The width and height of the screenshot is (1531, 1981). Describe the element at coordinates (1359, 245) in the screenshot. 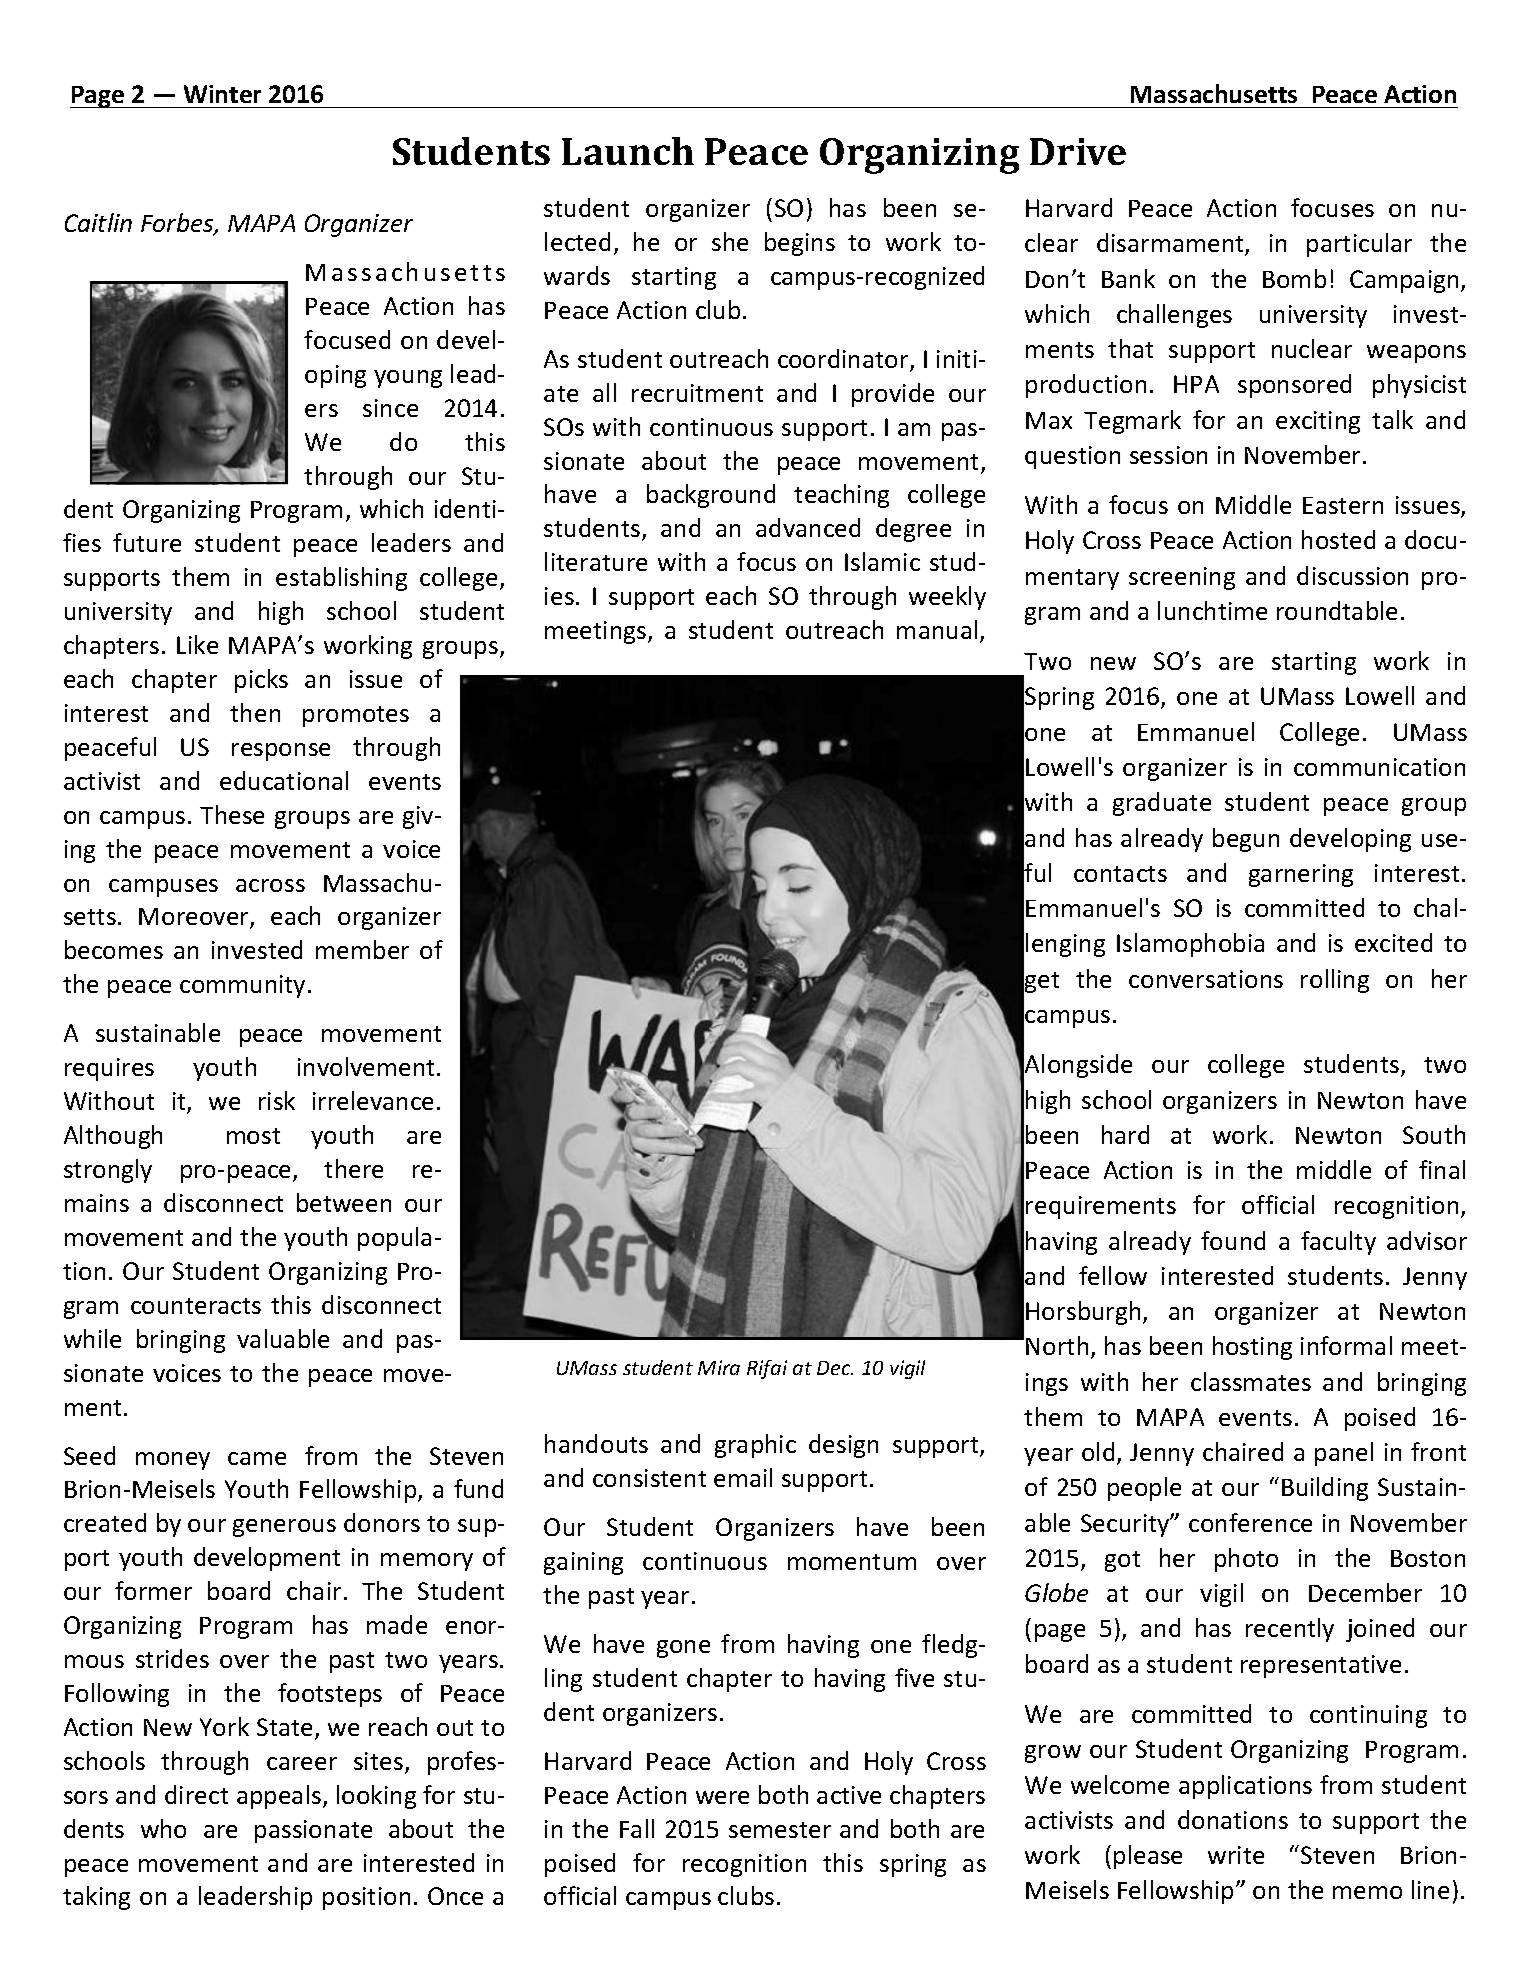

I see `particular` at that location.
